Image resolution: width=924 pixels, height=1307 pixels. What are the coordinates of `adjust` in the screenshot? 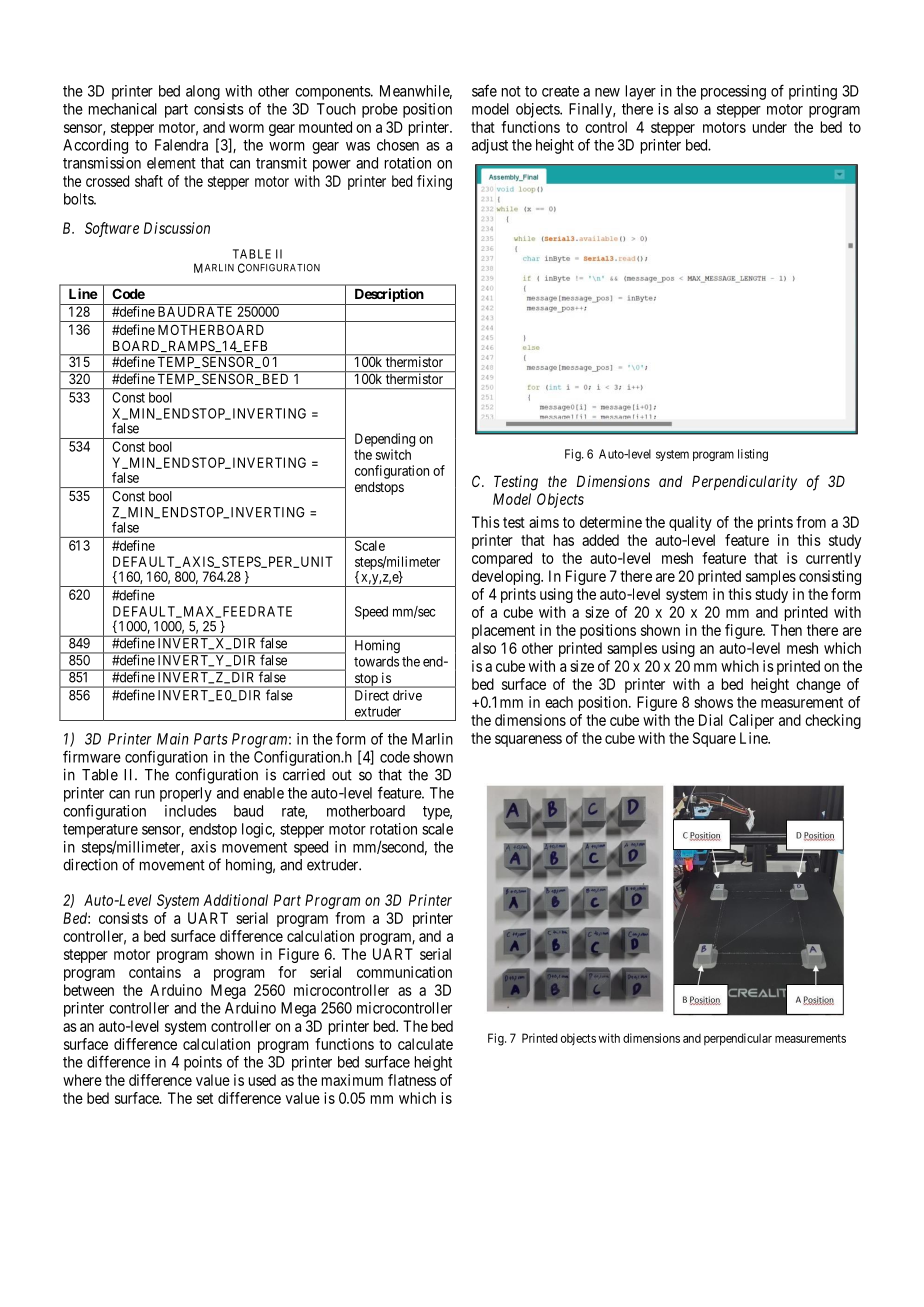 It's located at (490, 146).
